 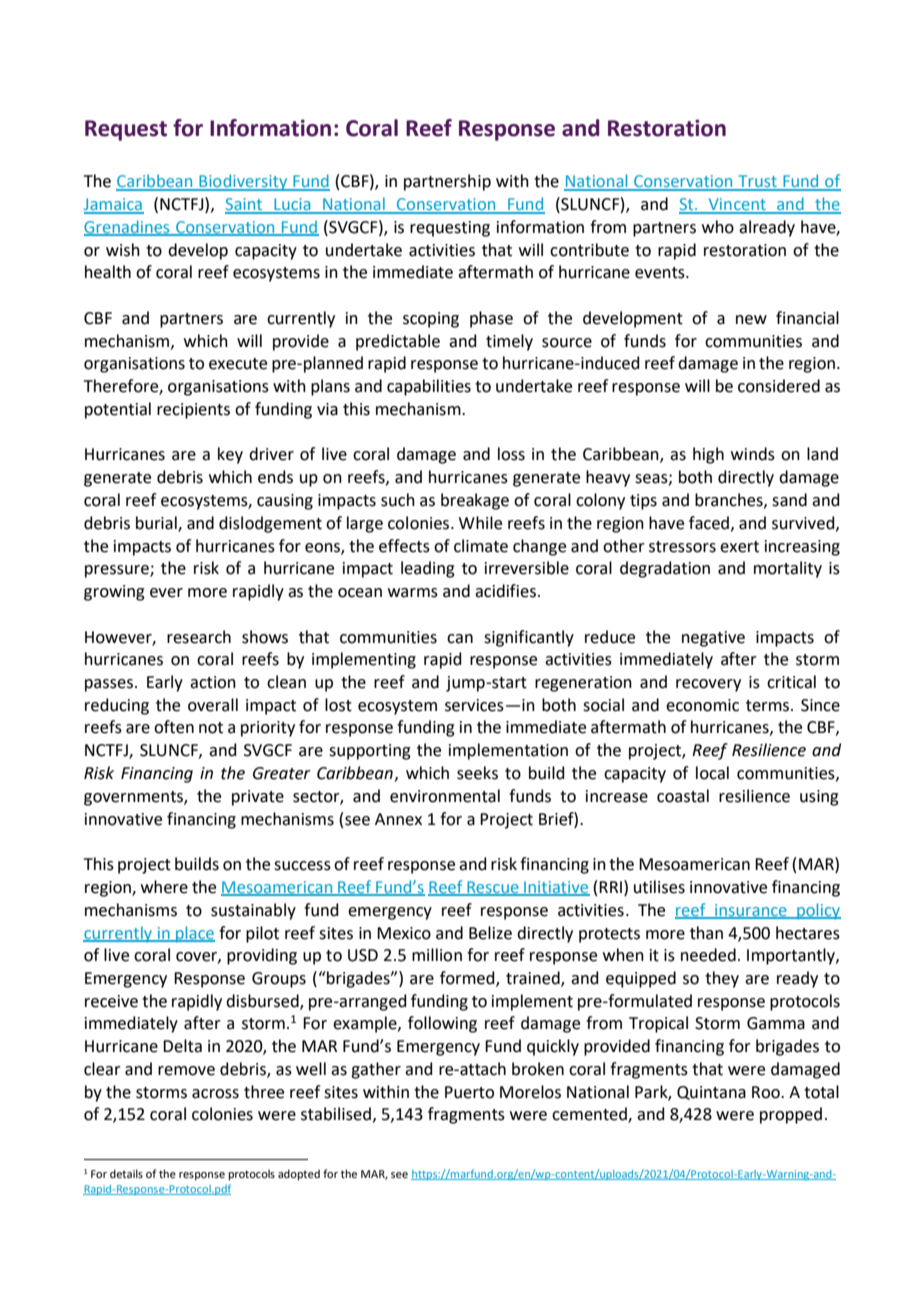 What do you see at coordinates (480, 523) in the image?
I see `While` at bounding box center [480, 523].
